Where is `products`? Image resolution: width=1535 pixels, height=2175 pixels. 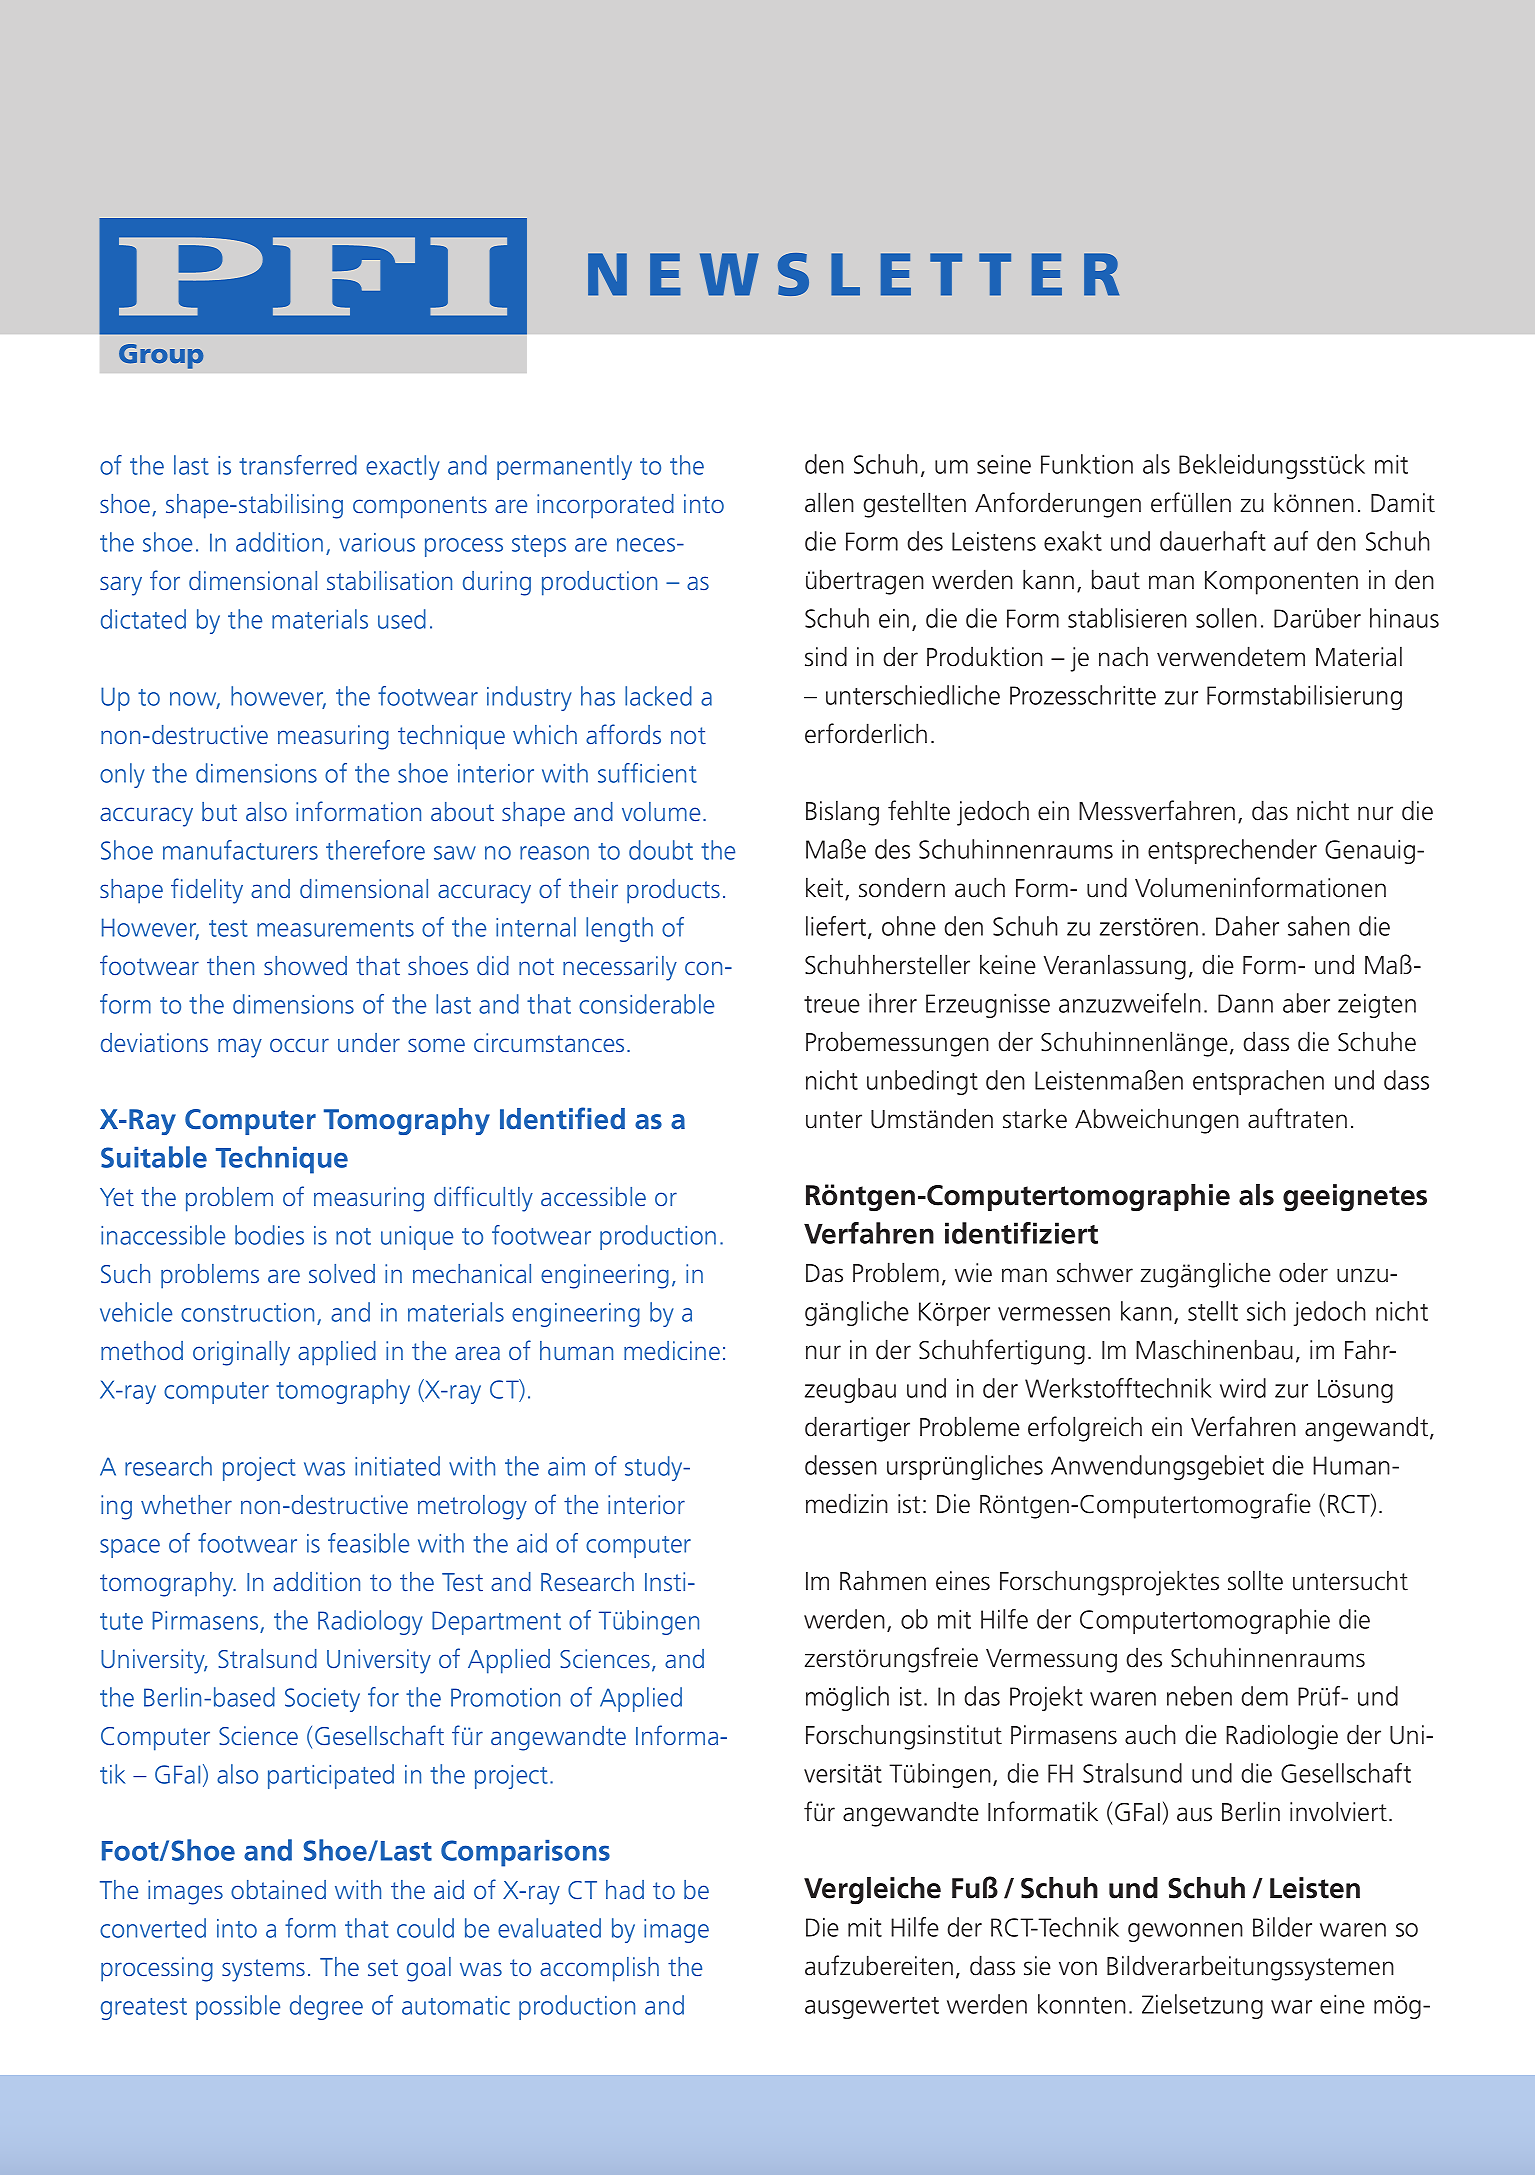
products is located at coordinates (673, 891).
